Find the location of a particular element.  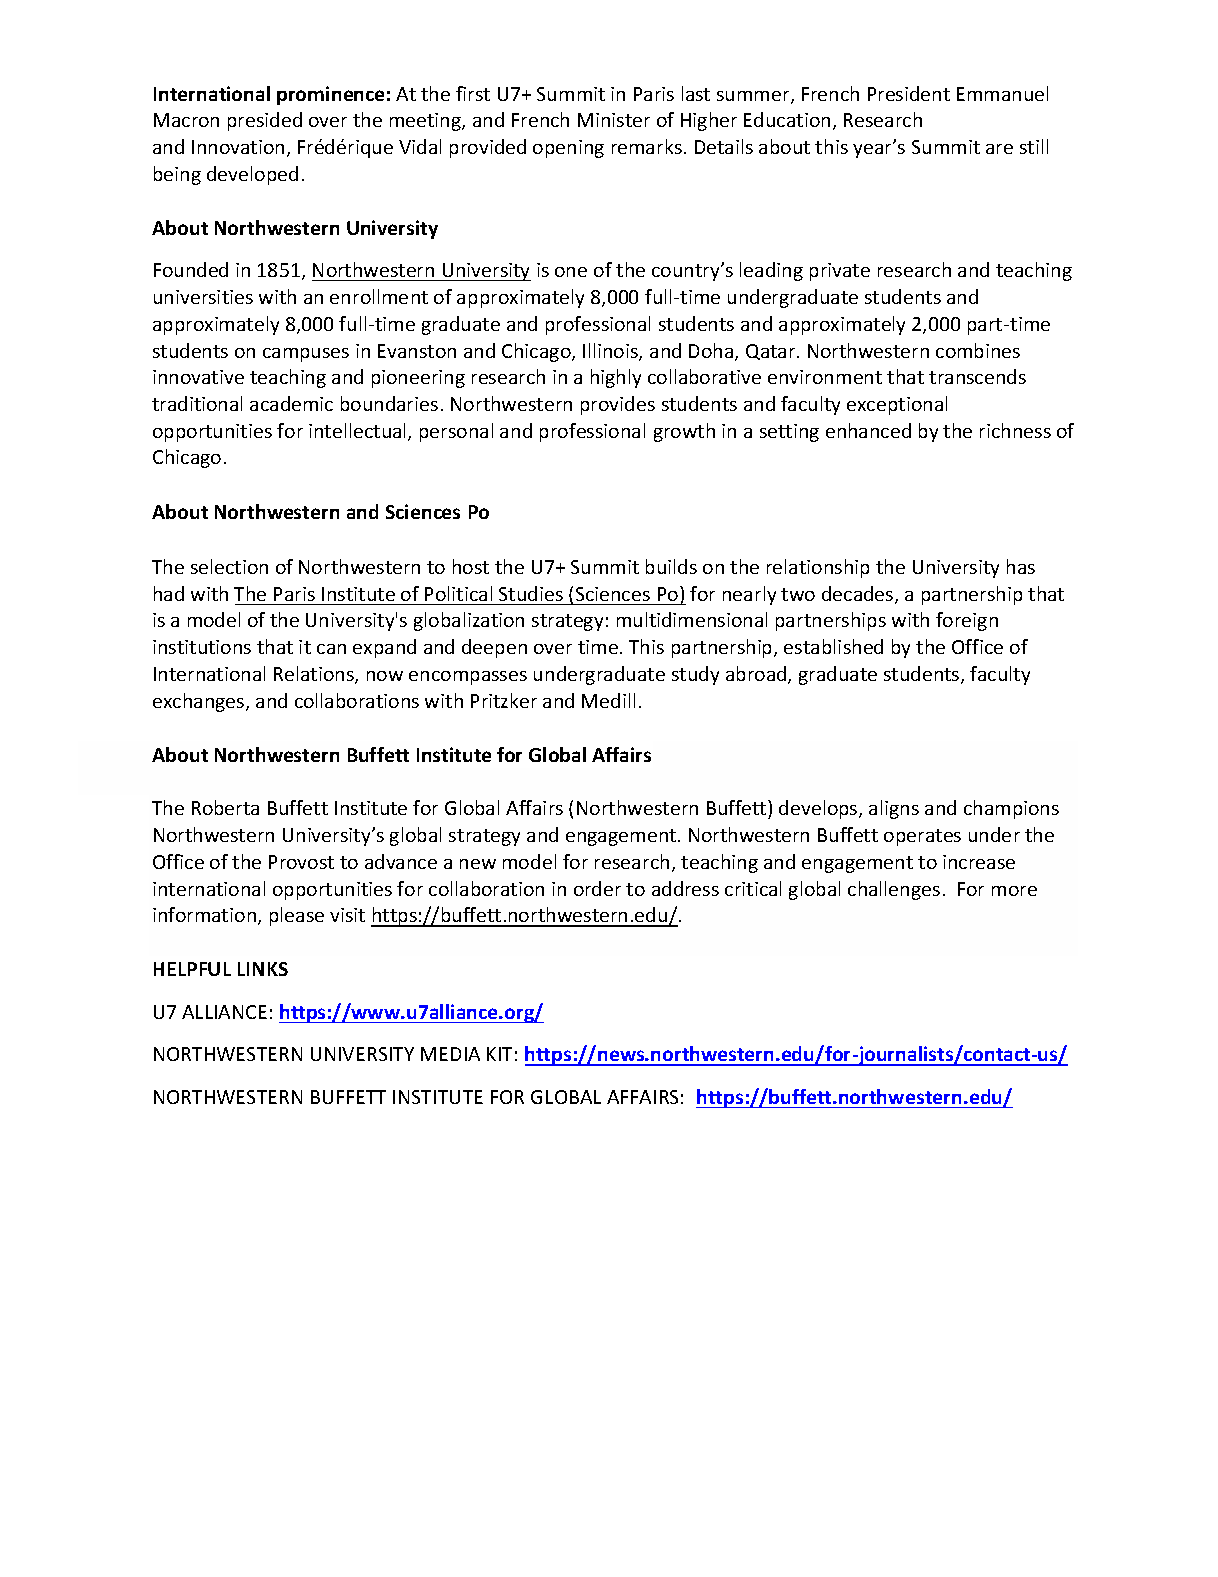

challenges is located at coordinates (894, 890).
